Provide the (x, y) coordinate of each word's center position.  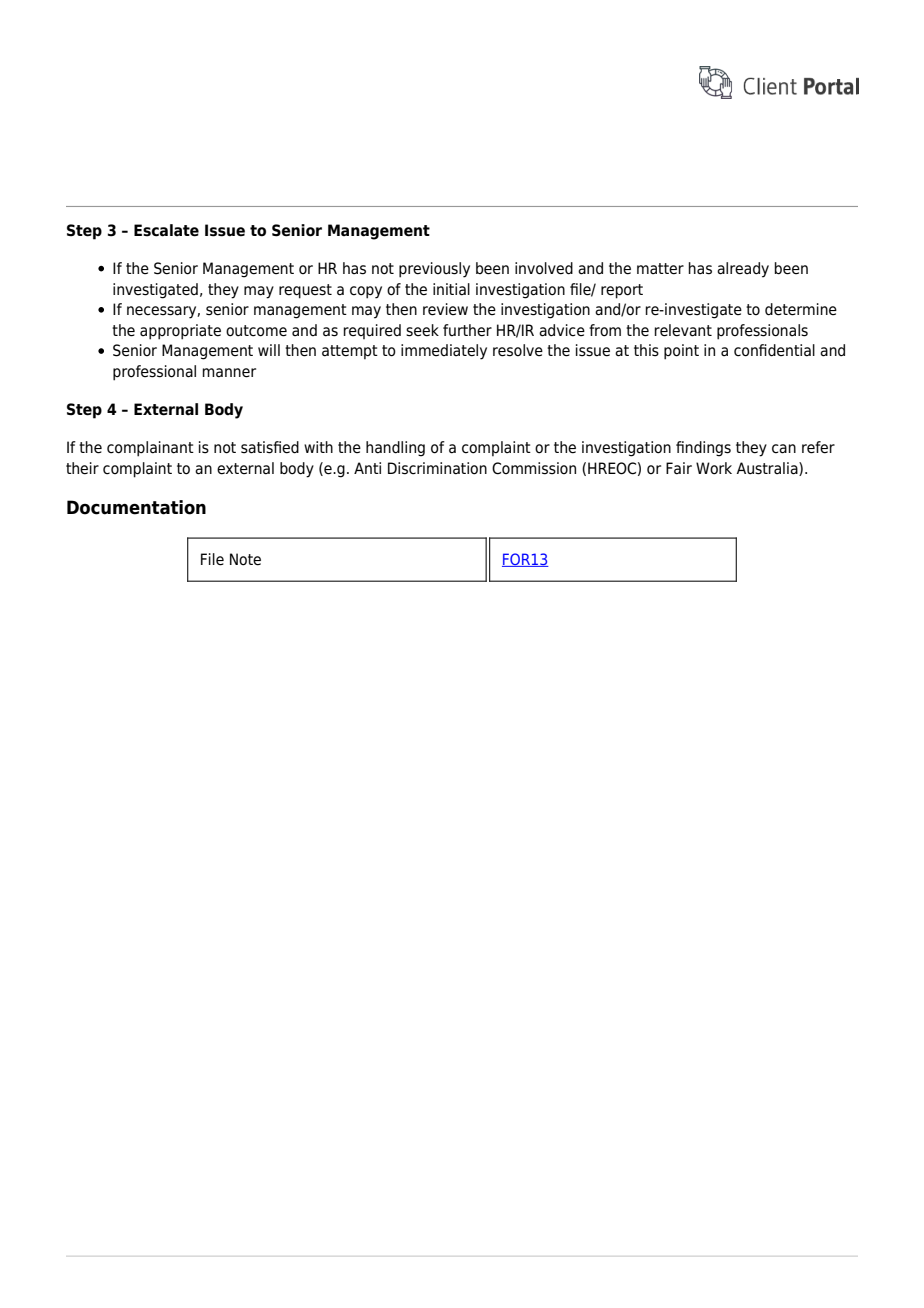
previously (434, 270)
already (743, 270)
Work (714, 468)
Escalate (166, 230)
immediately (444, 352)
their (82, 468)
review (445, 309)
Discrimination (437, 468)
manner (229, 373)
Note (245, 559)
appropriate (180, 332)
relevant (683, 330)
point (681, 352)
